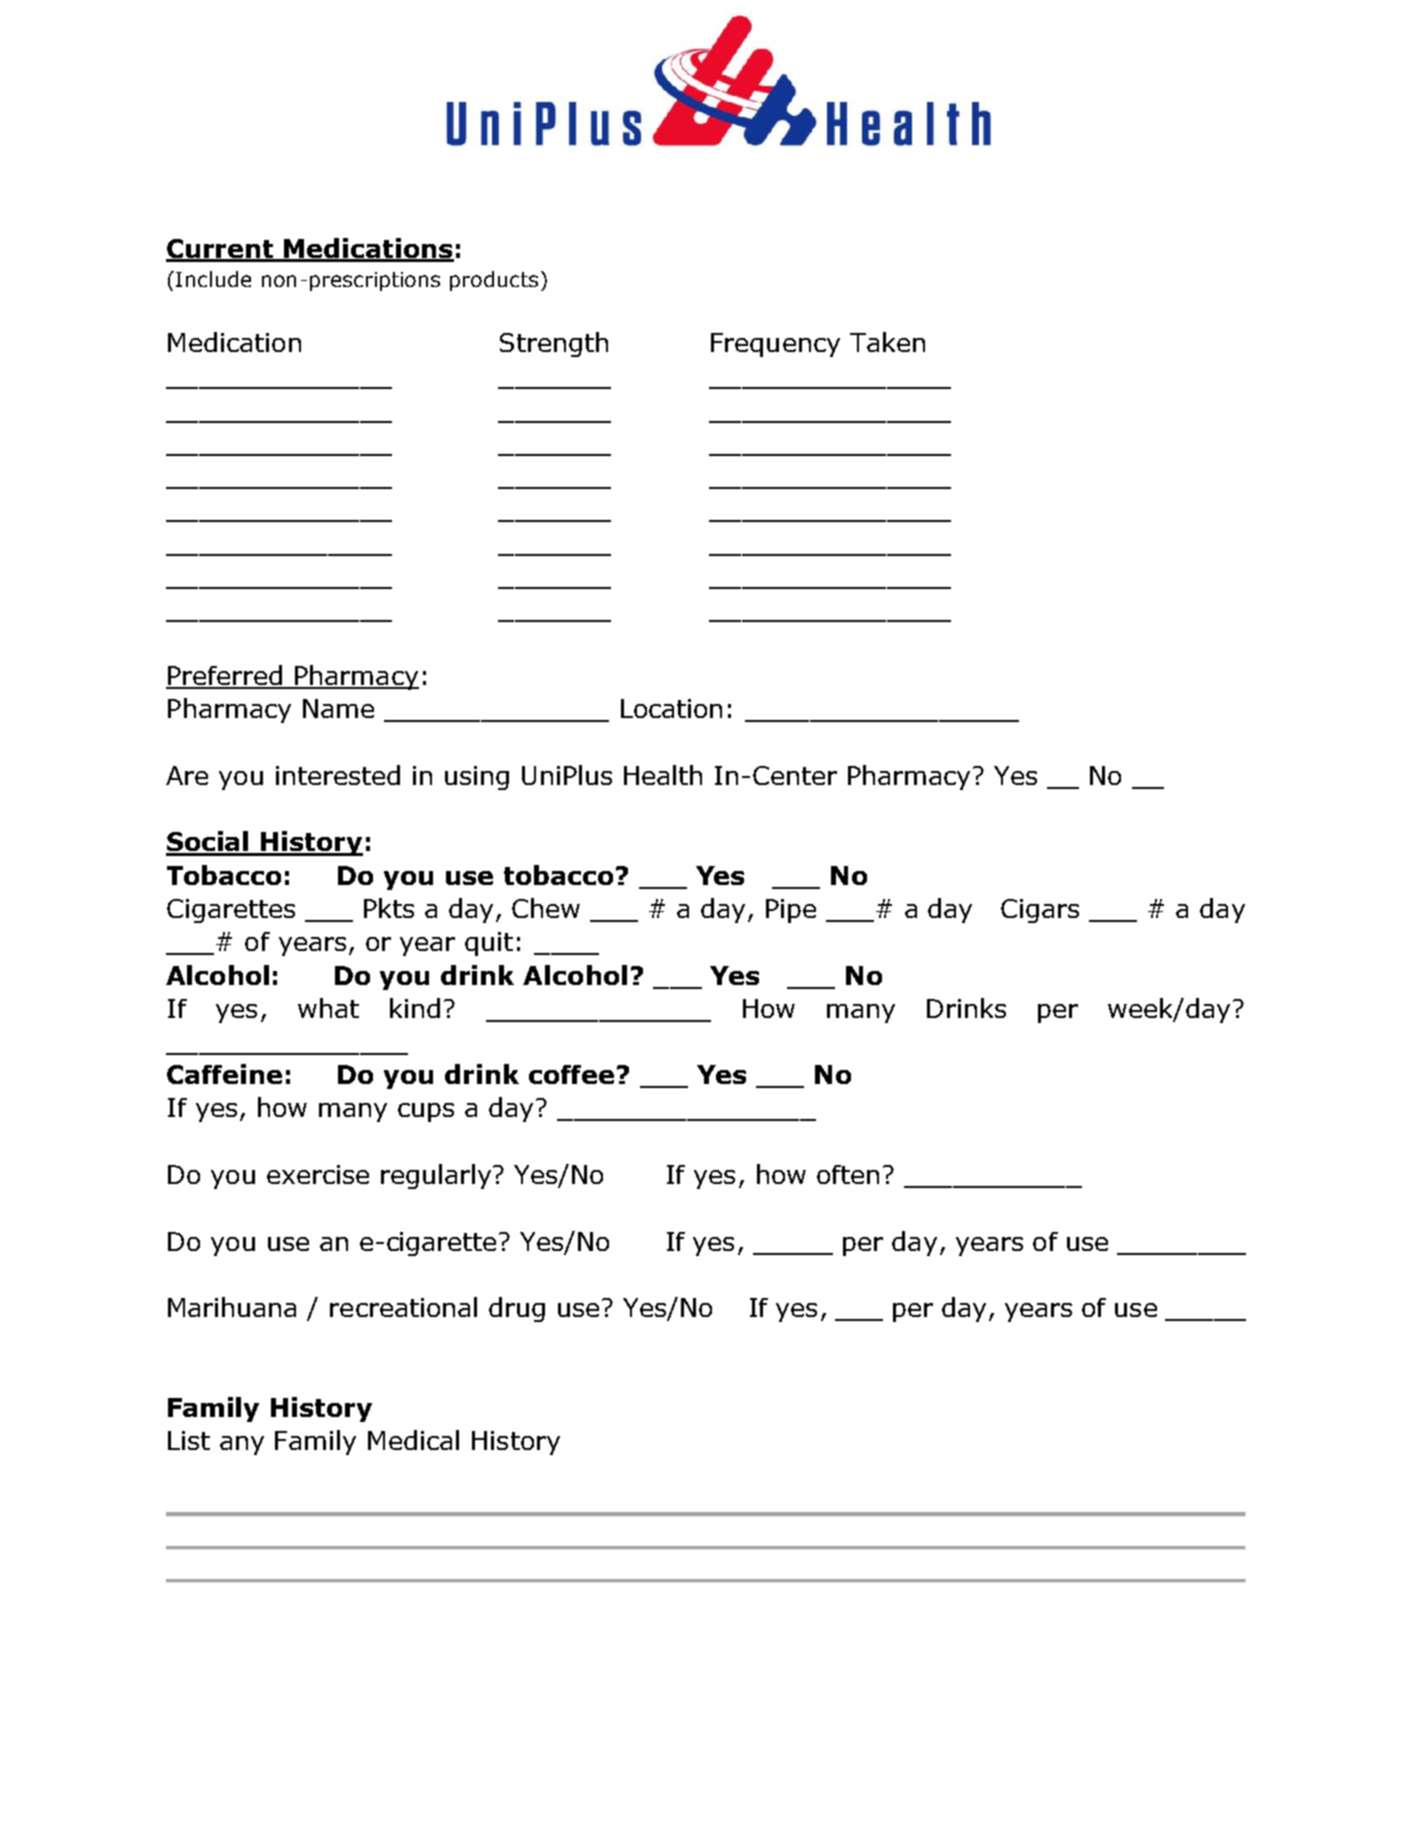 The image size is (1412, 1827). What do you see at coordinates (663, 775) in the page?
I see `Health` at bounding box center [663, 775].
